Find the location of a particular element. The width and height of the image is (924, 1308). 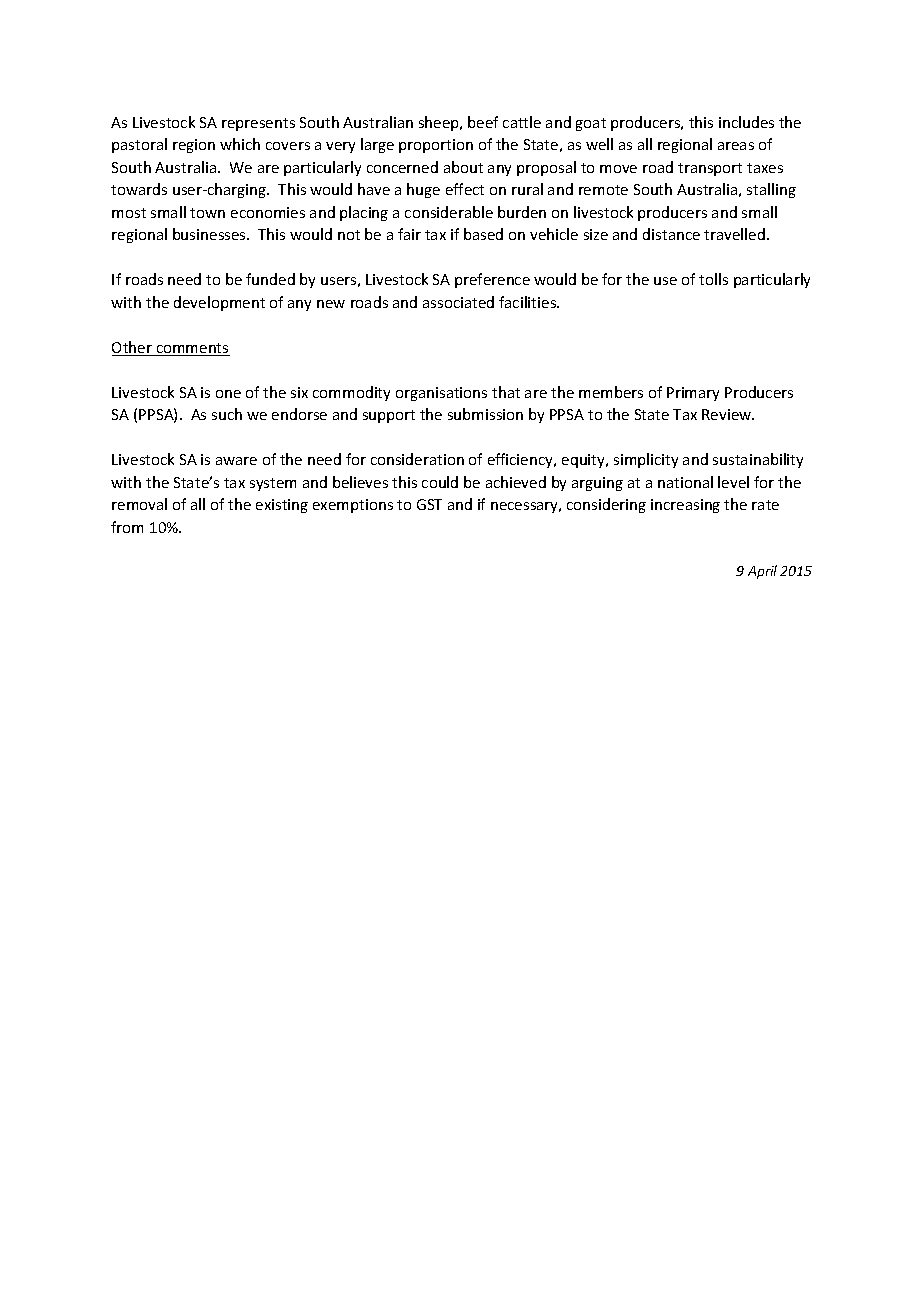

GST is located at coordinates (429, 504).
